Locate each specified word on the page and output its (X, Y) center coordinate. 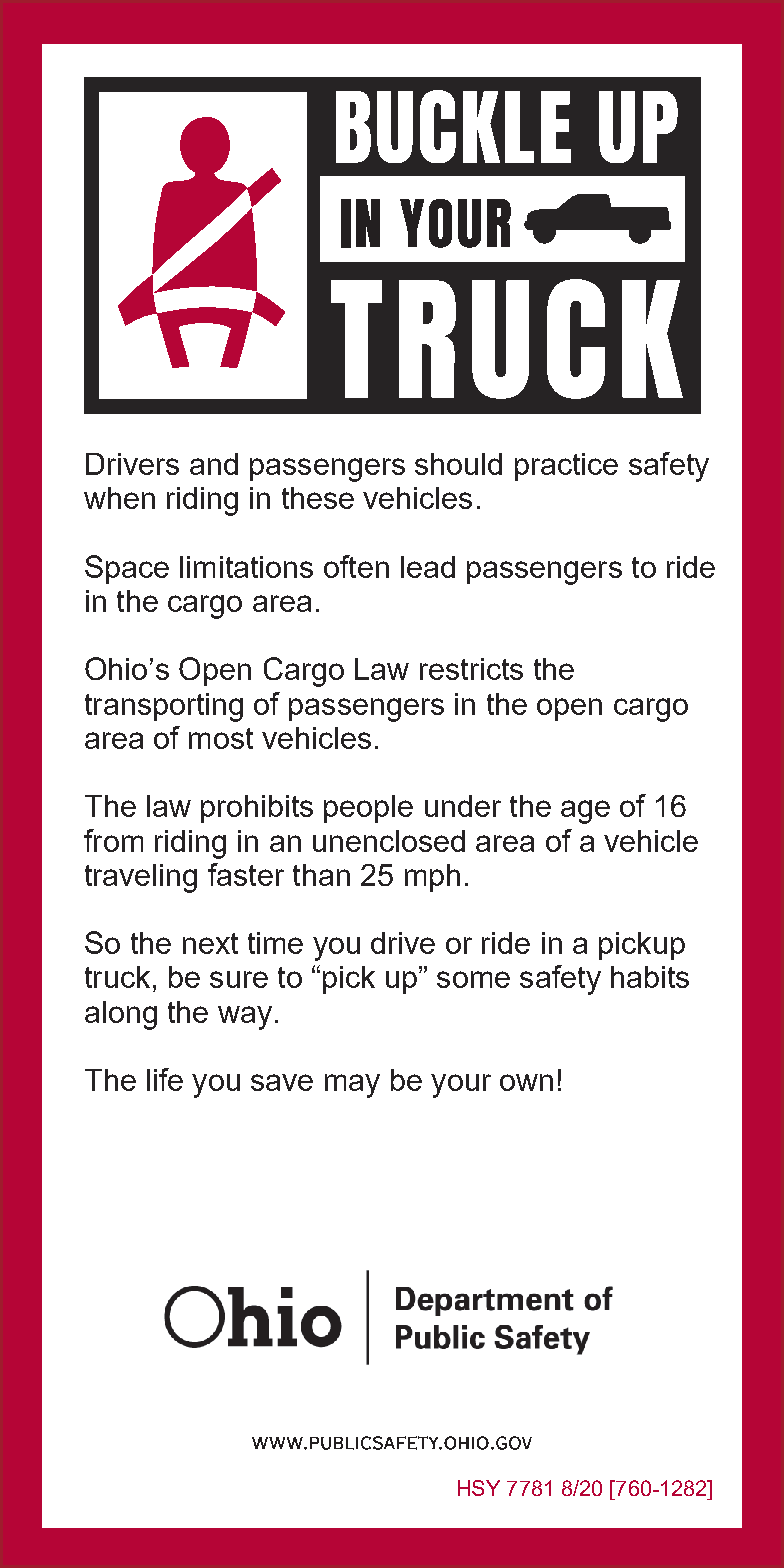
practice (566, 467)
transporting (164, 707)
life (165, 1079)
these (318, 498)
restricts (471, 669)
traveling (141, 878)
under (463, 806)
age (585, 812)
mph (432, 878)
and (214, 464)
